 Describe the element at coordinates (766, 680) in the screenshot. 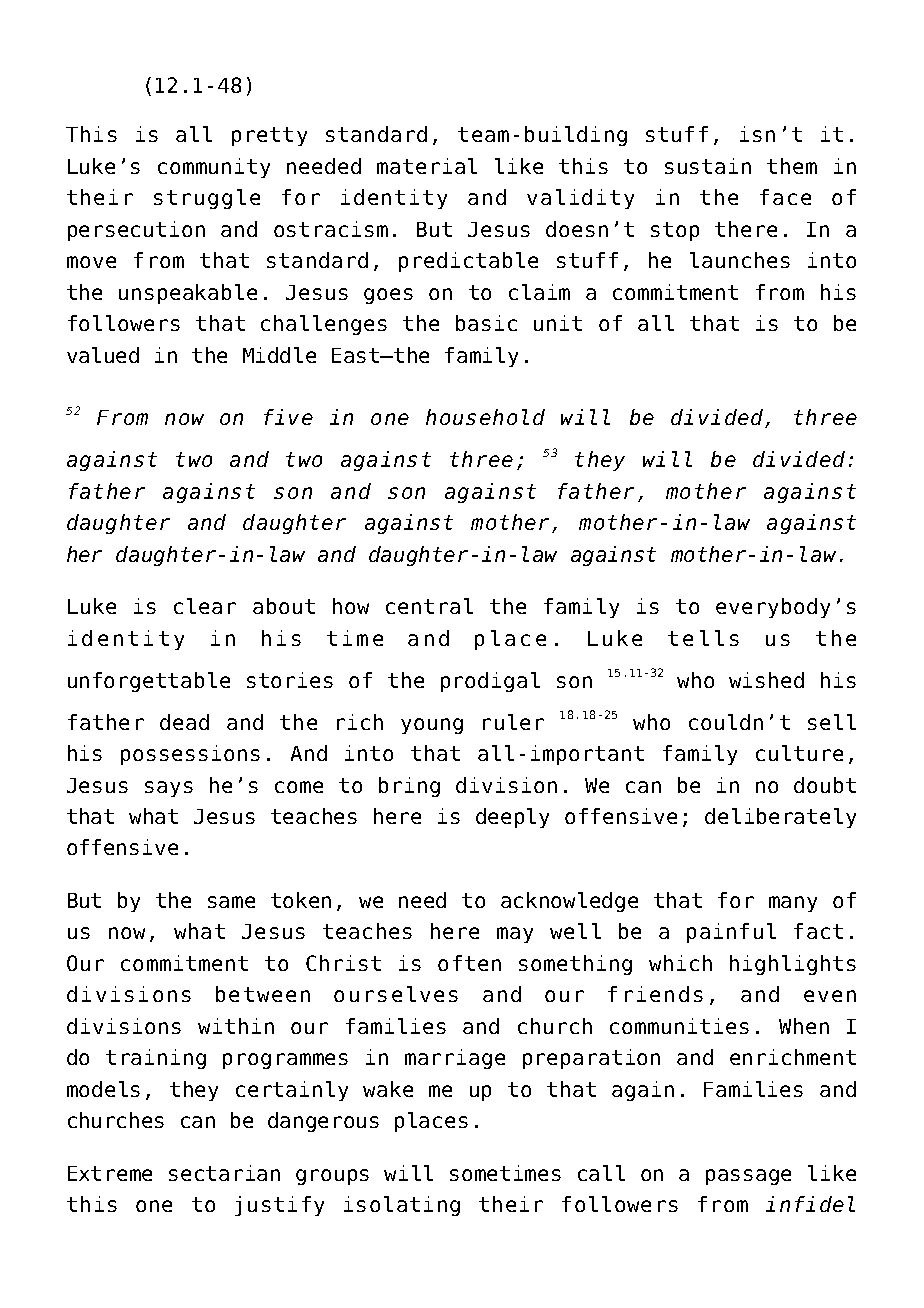

I see `wished` at that location.
